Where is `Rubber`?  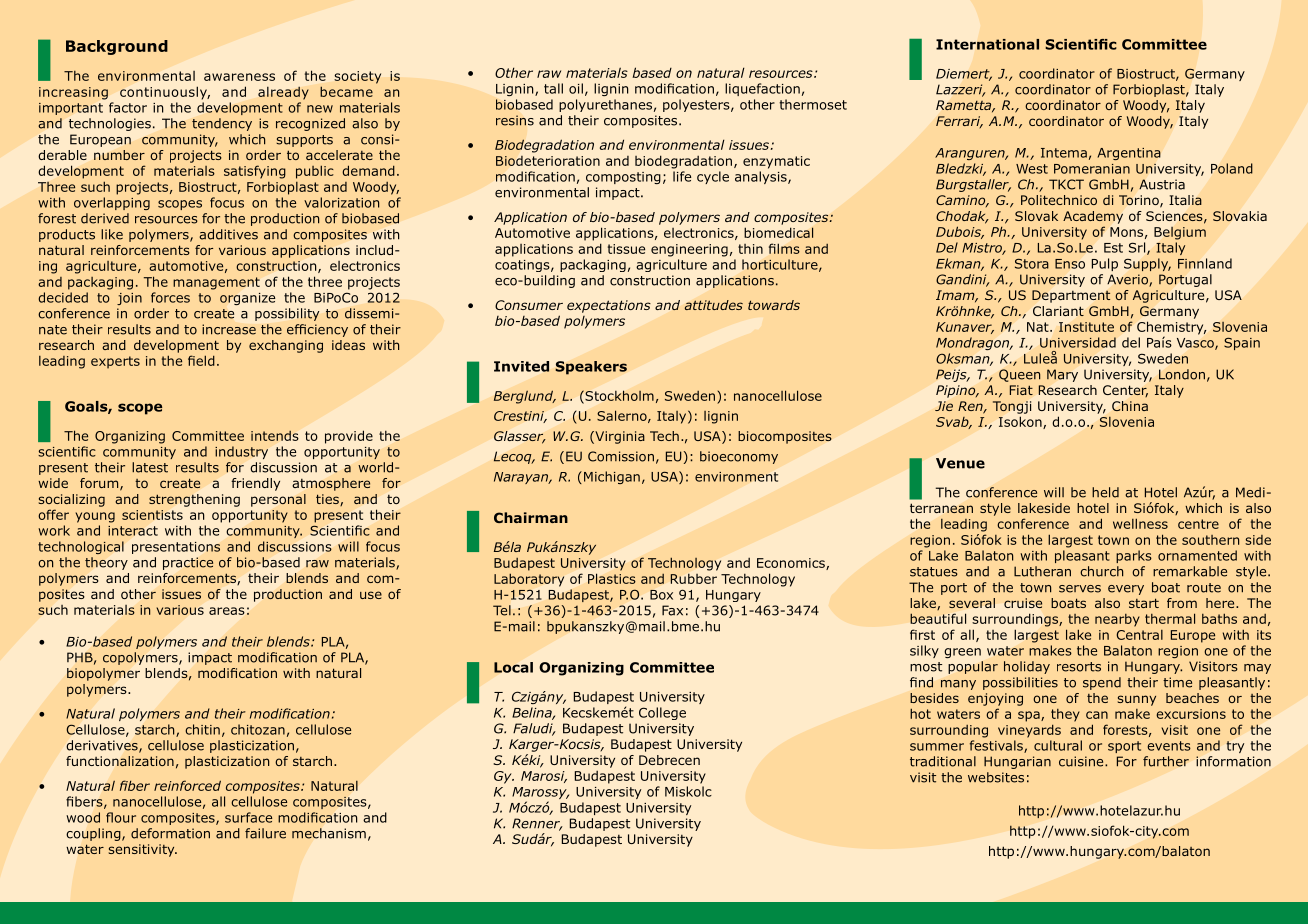 Rubber is located at coordinates (693, 578).
